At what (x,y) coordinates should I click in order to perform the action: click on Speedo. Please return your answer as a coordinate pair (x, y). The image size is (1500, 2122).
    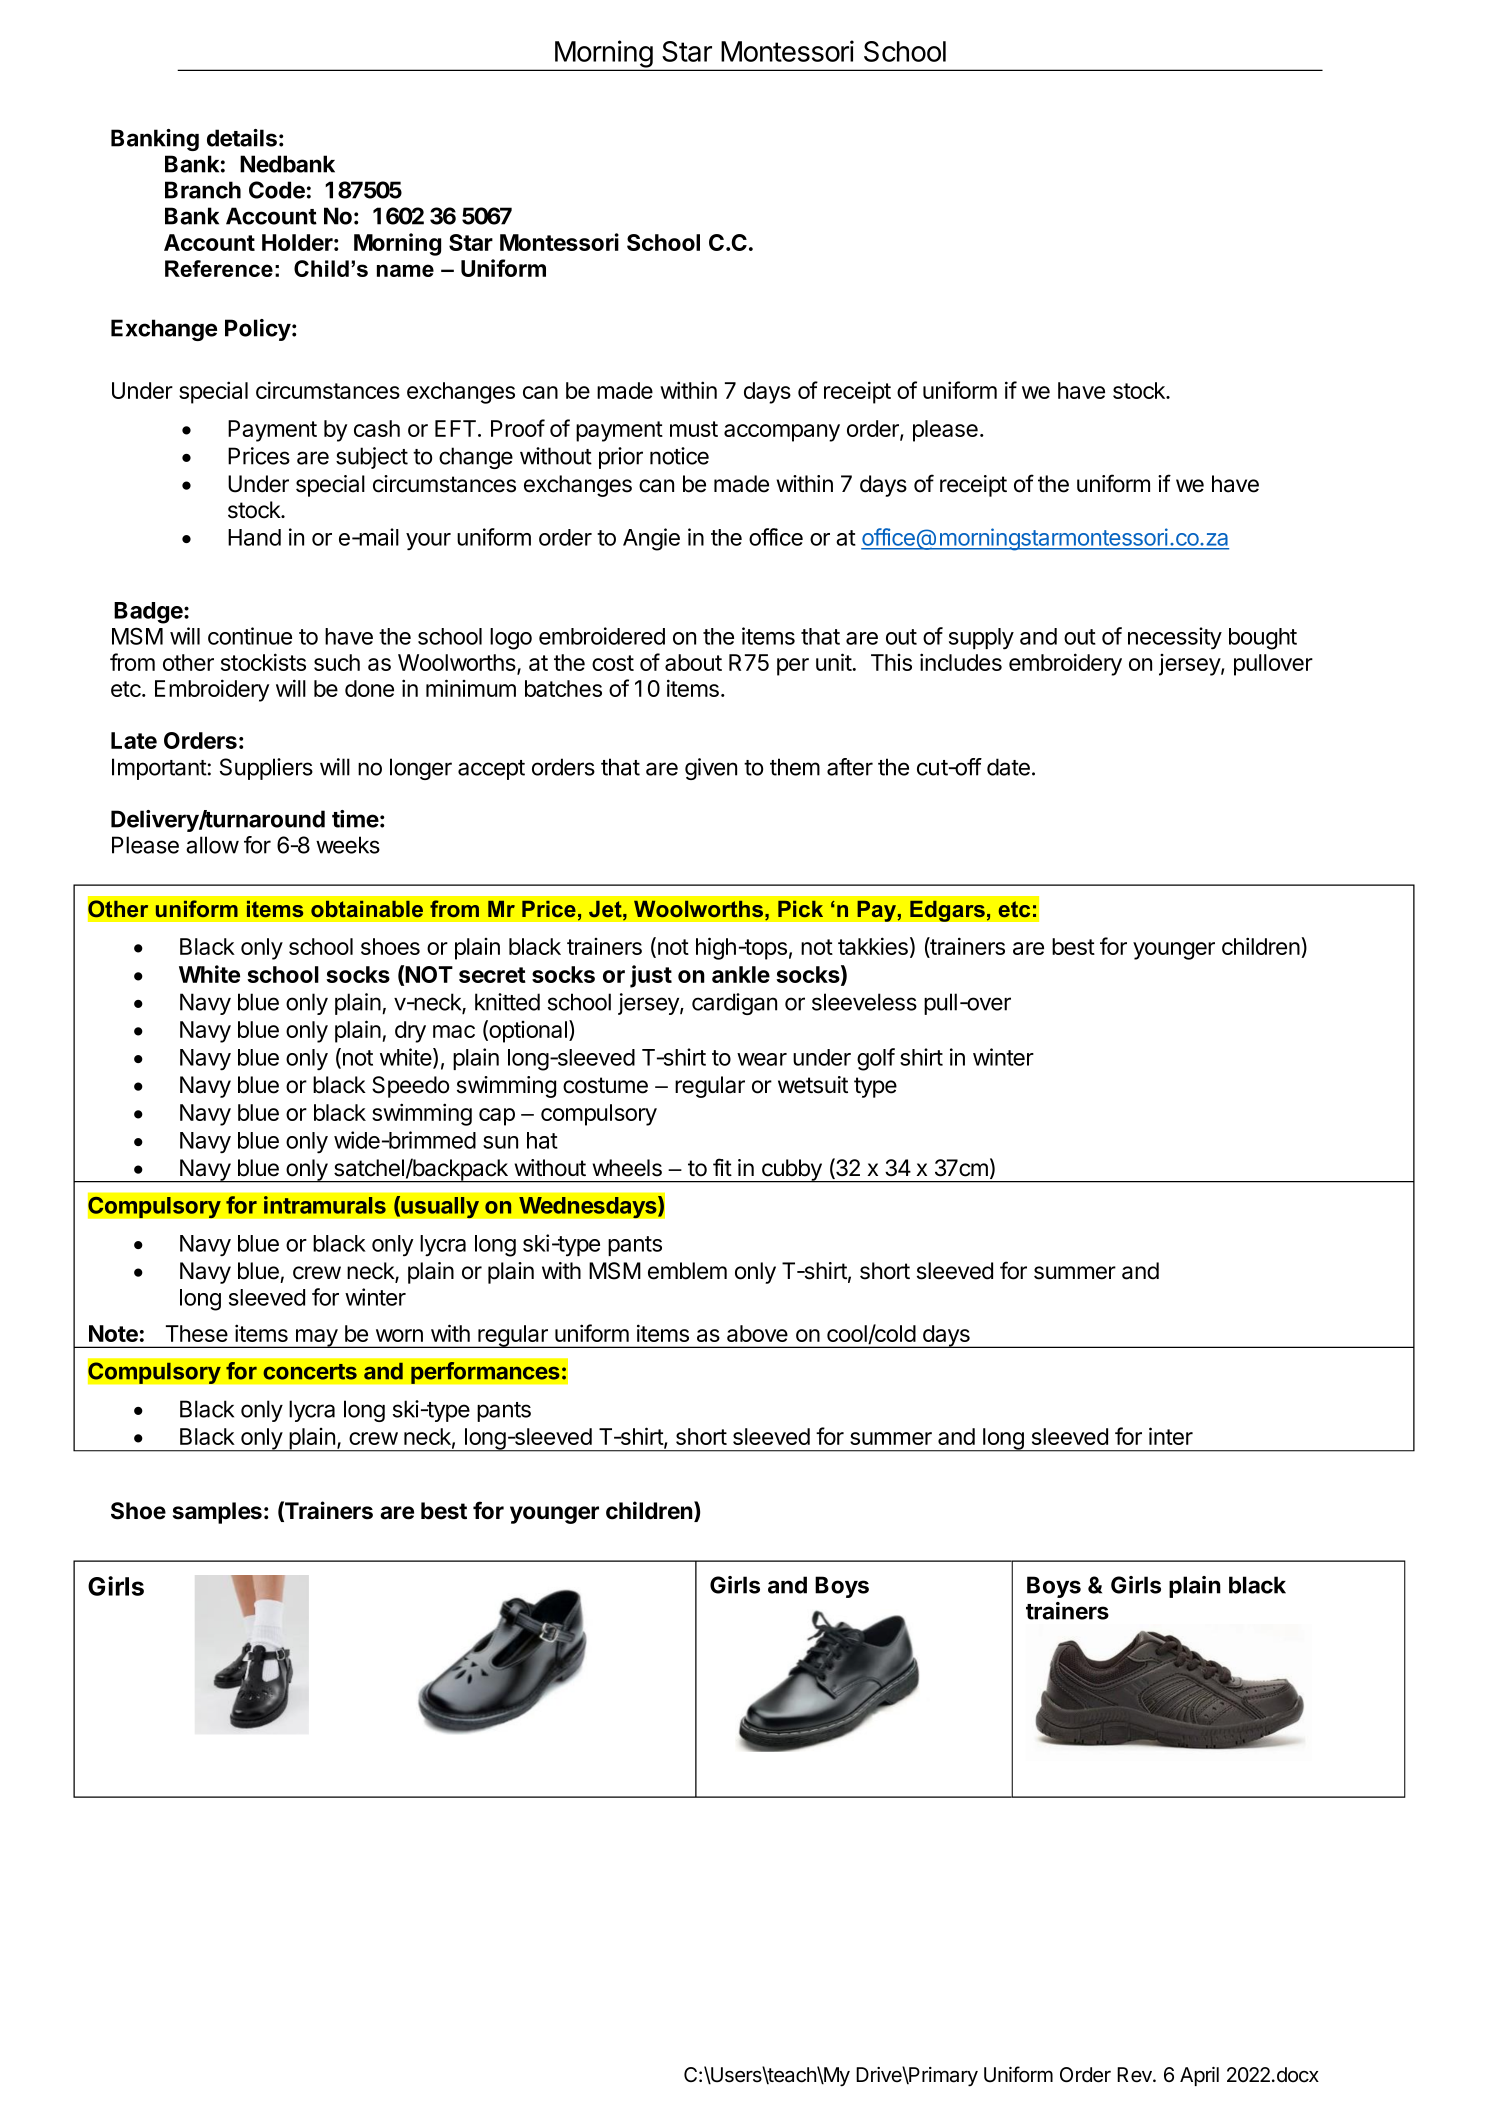
    Looking at the image, I should click on (410, 1087).
